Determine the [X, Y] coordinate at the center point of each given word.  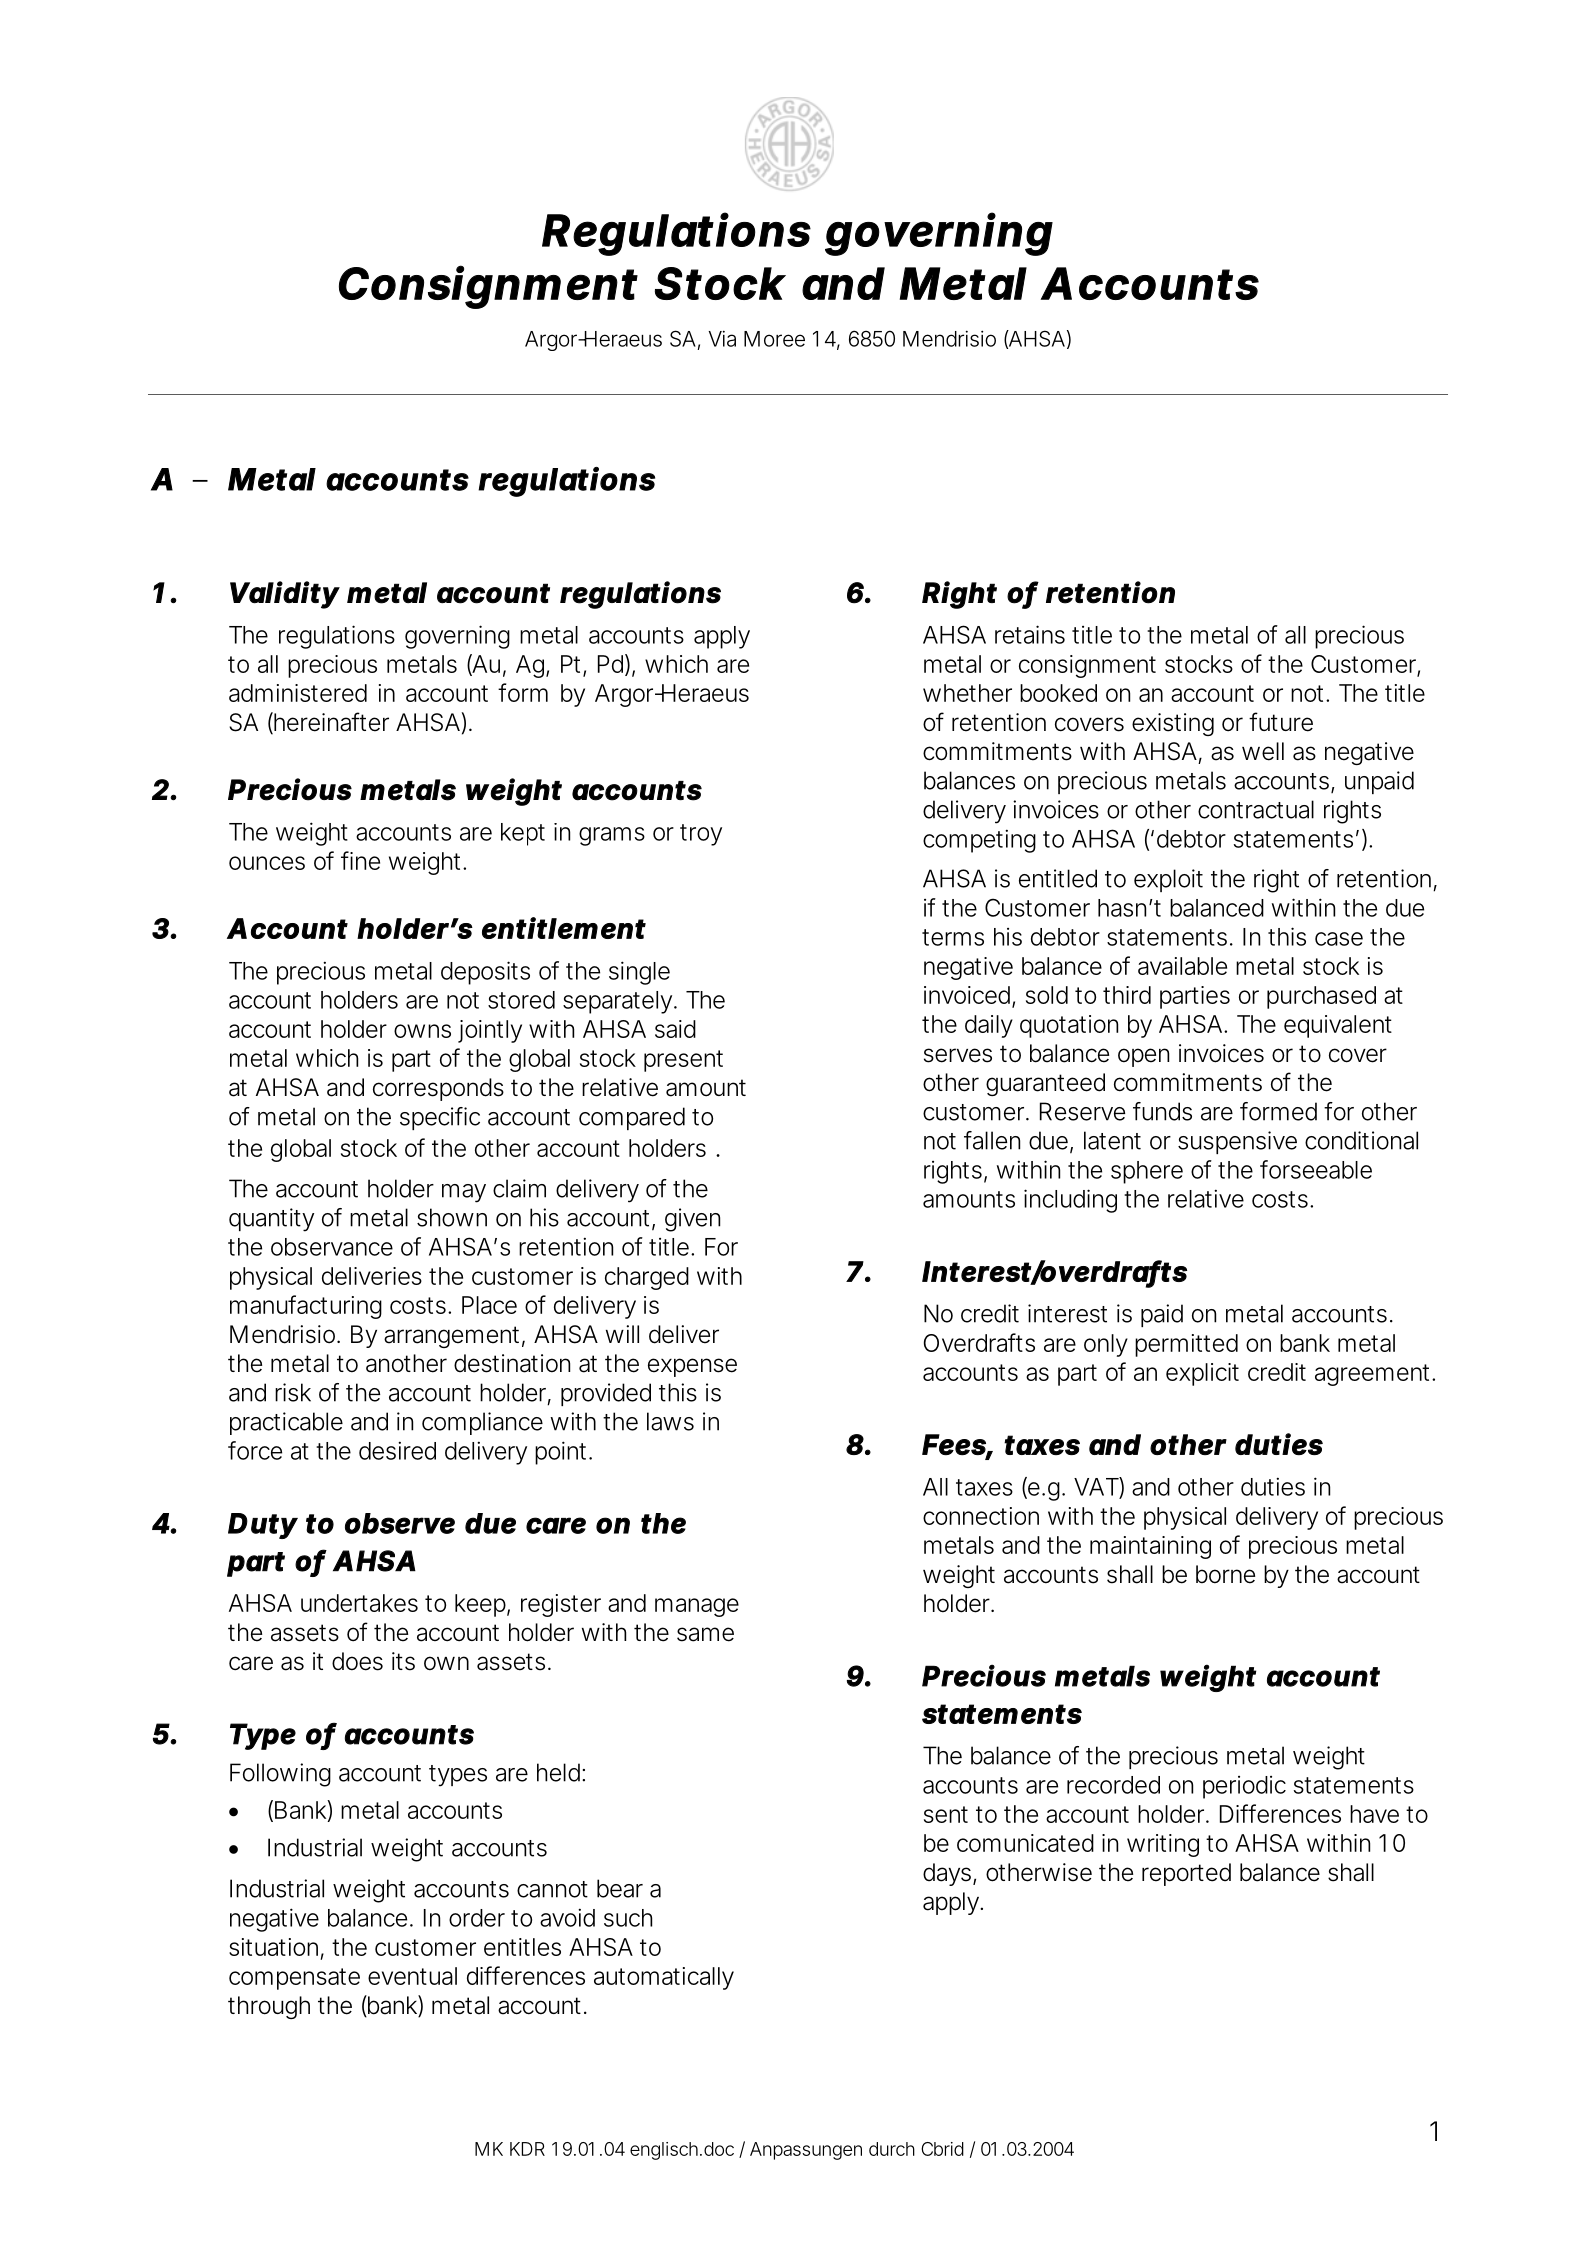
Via [722, 338]
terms [953, 937]
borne [1225, 1574]
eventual [412, 1976]
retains [1030, 634]
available [1182, 966]
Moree [774, 339]
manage [697, 1607]
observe [400, 1523]
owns [422, 1031]
